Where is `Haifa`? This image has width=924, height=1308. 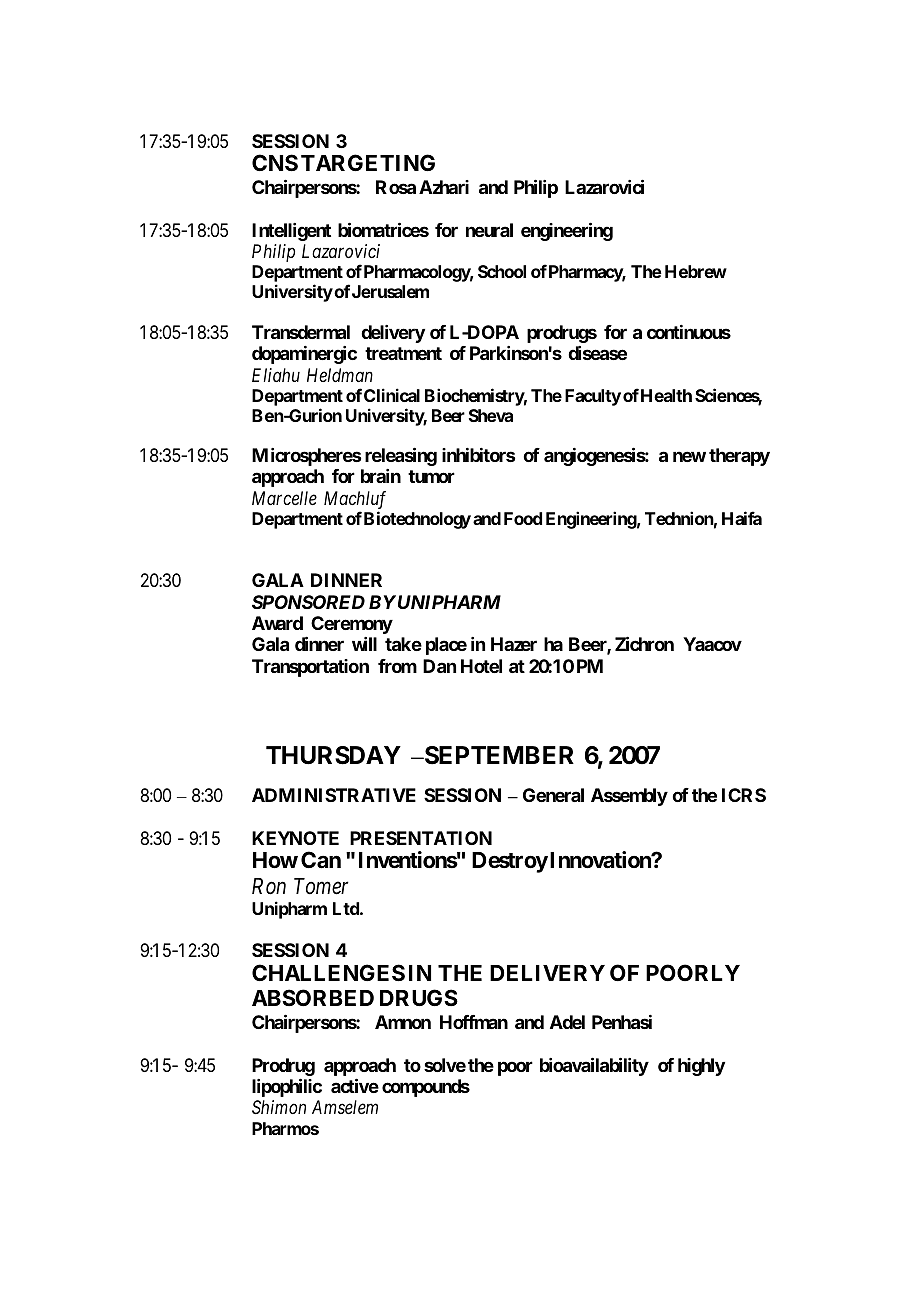
Haifa is located at coordinates (742, 518).
